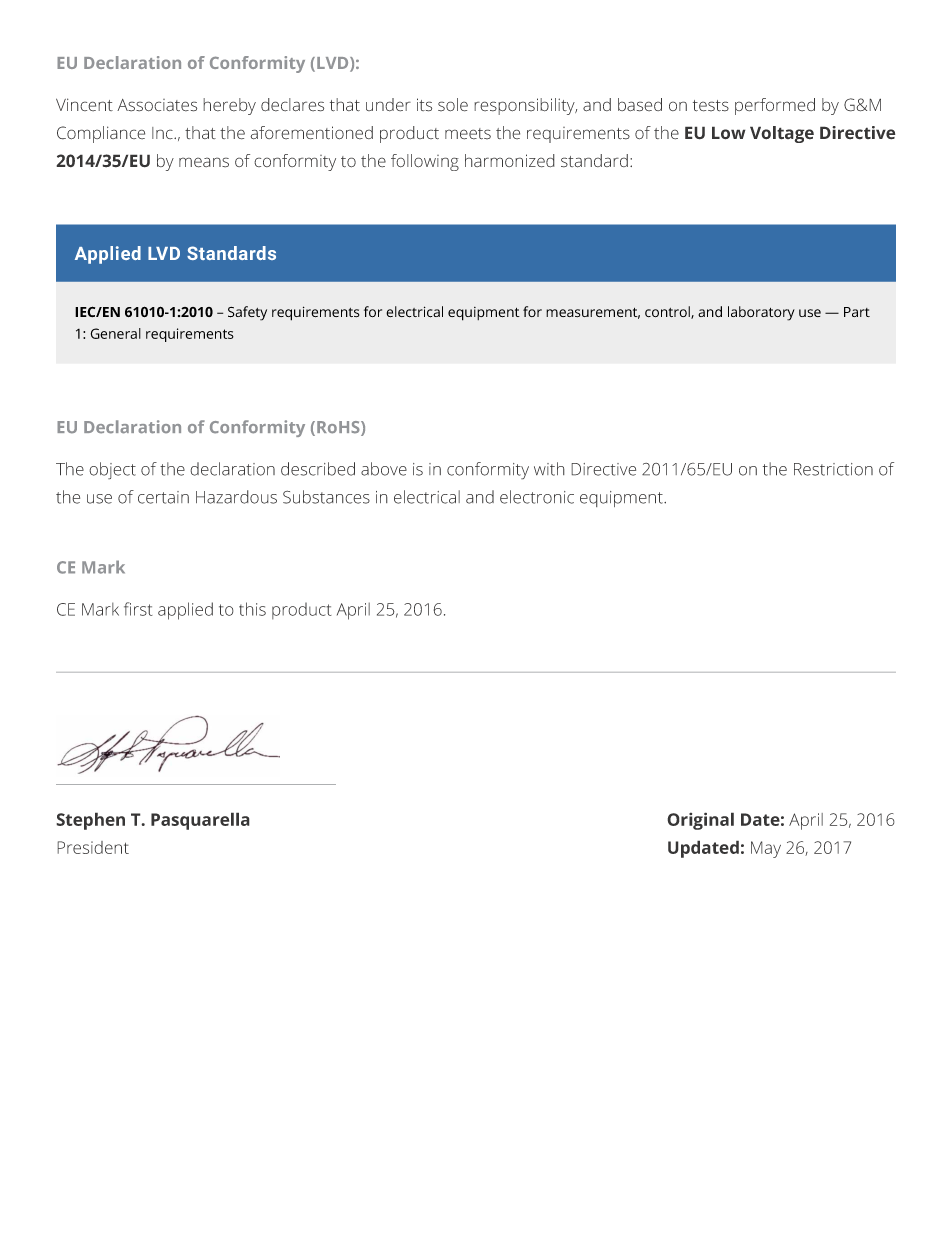 This page has height=1233, width=952. What do you see at coordinates (833, 469) in the page?
I see `Restriction` at bounding box center [833, 469].
